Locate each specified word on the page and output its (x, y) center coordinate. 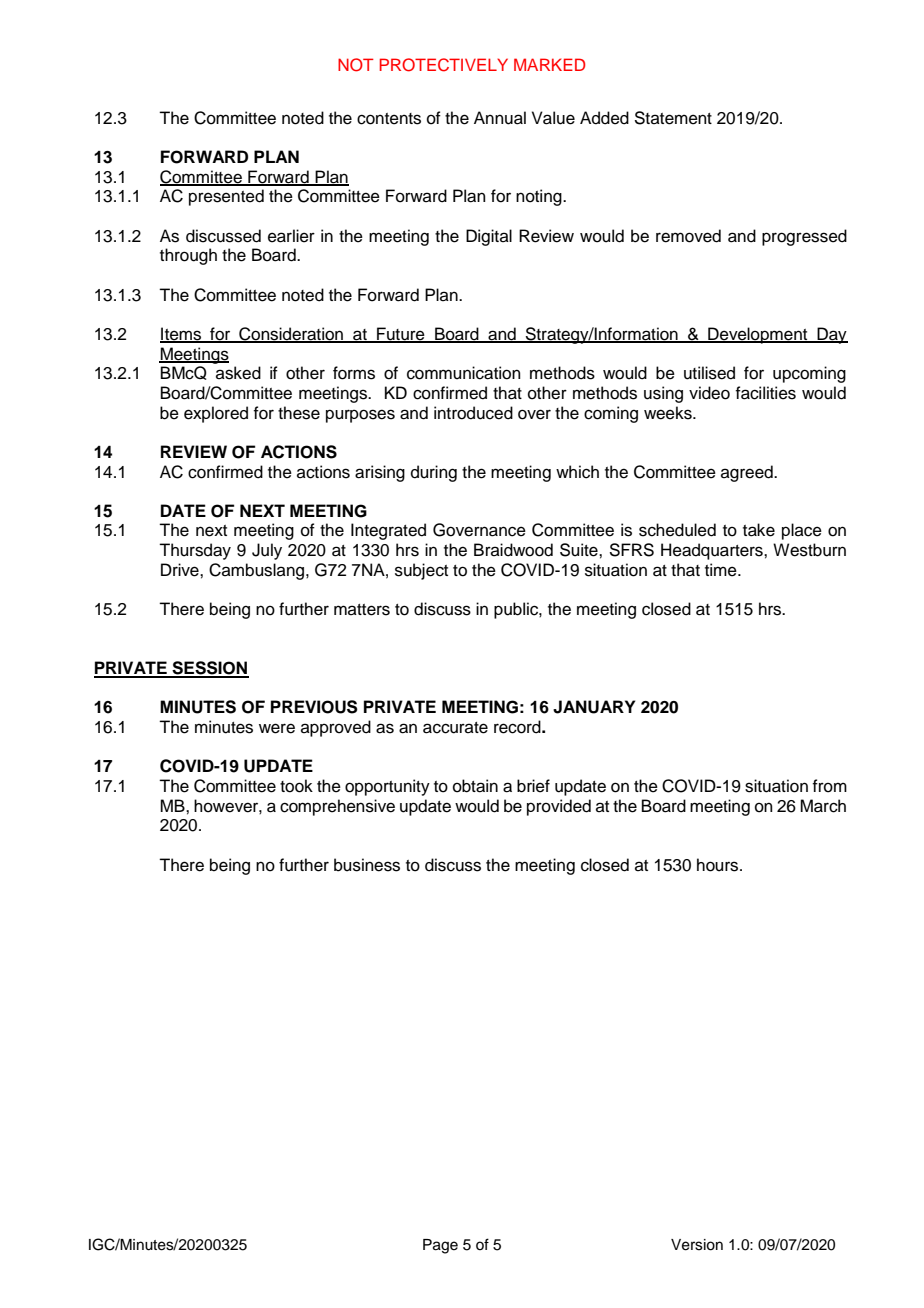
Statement (673, 118)
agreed (748, 473)
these (299, 413)
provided (559, 807)
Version (697, 1245)
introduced (473, 413)
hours (719, 865)
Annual (500, 118)
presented (226, 197)
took (296, 786)
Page (440, 1246)
